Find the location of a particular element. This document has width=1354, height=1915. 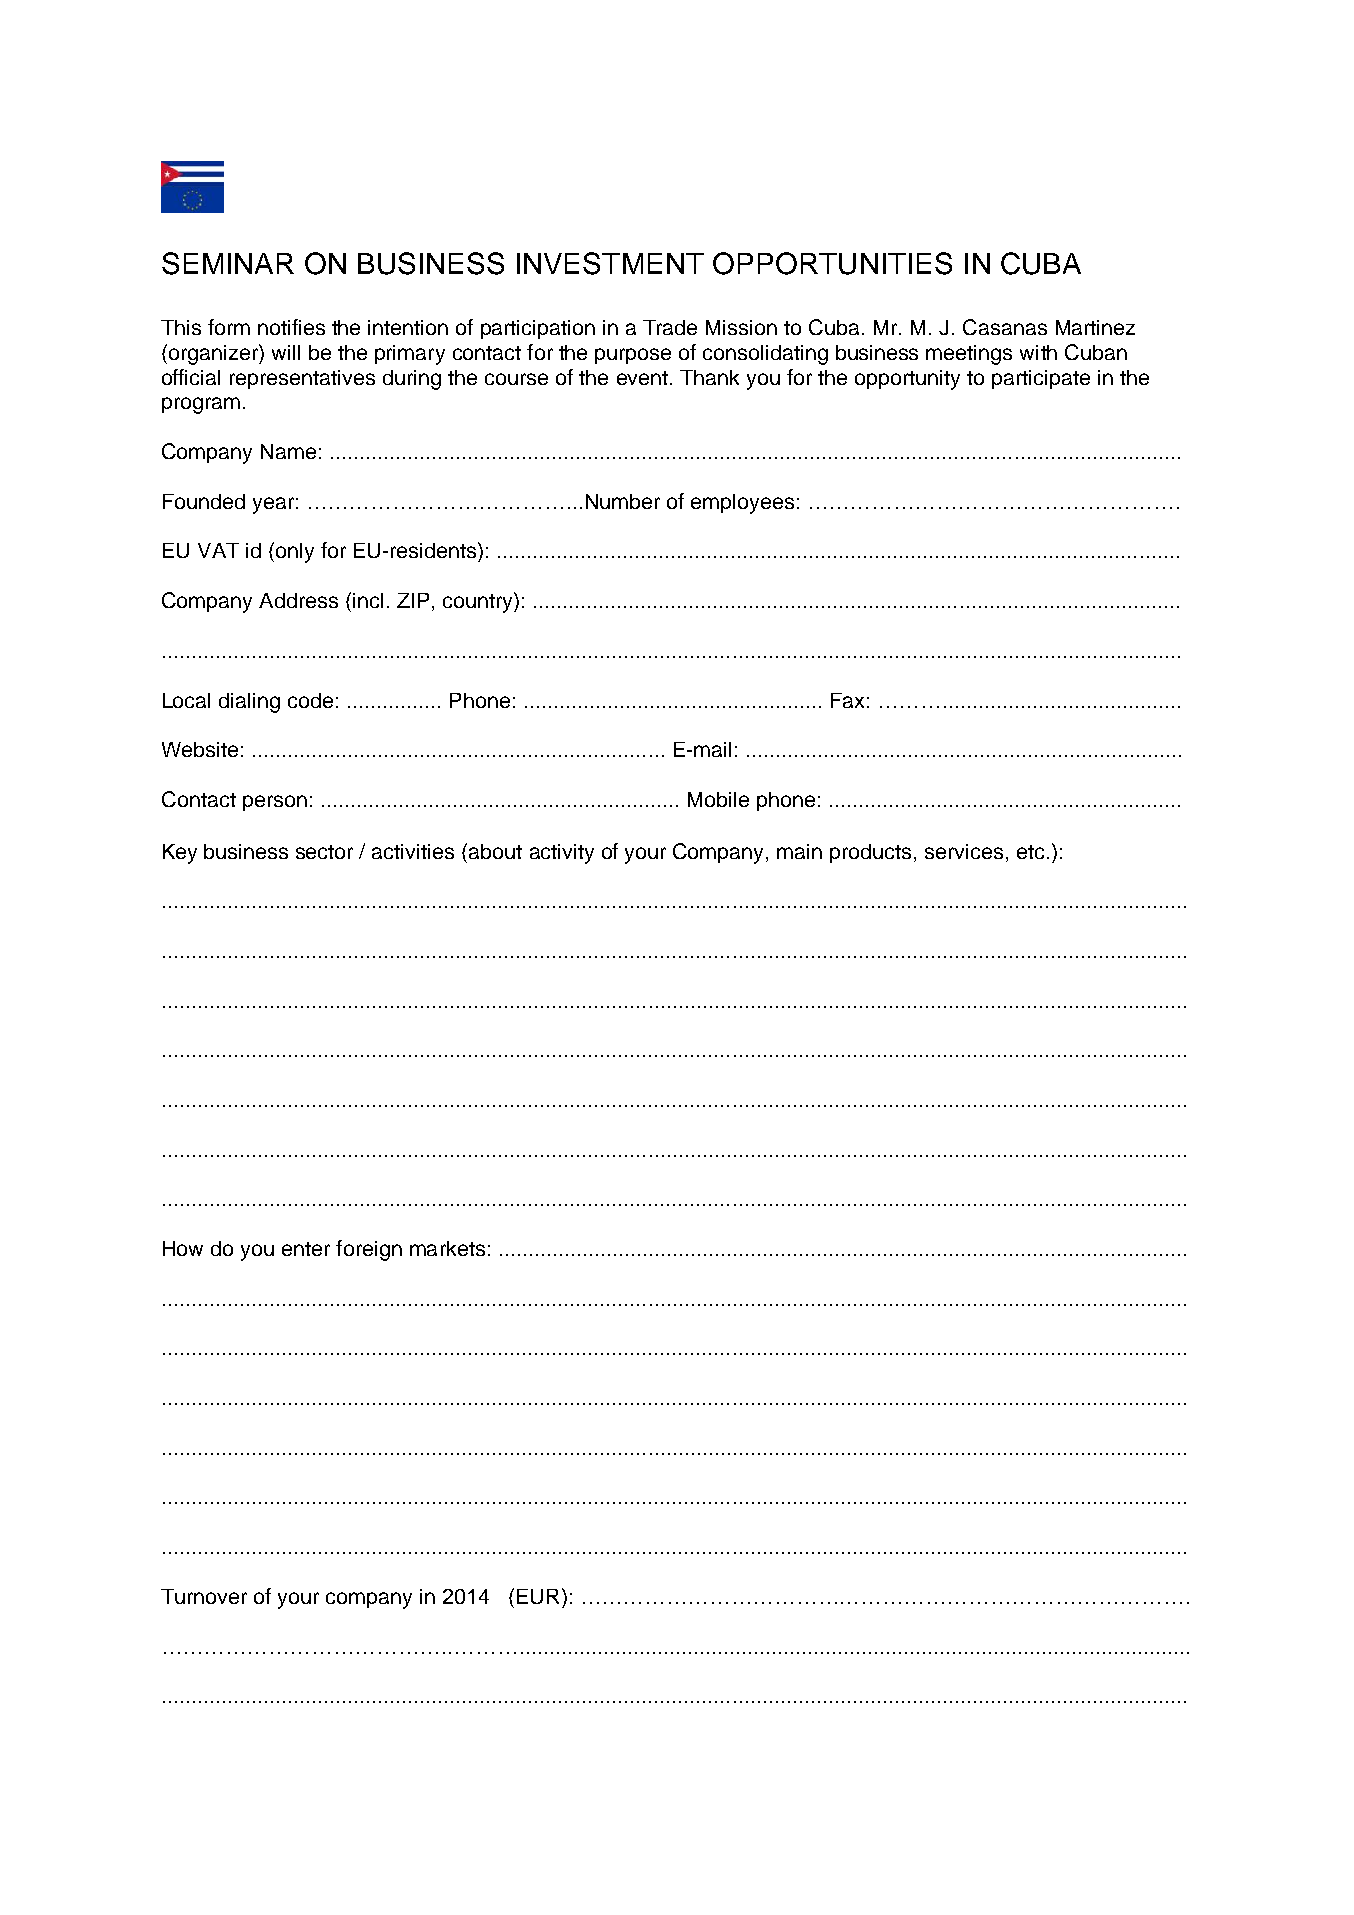

code is located at coordinates (310, 700).
